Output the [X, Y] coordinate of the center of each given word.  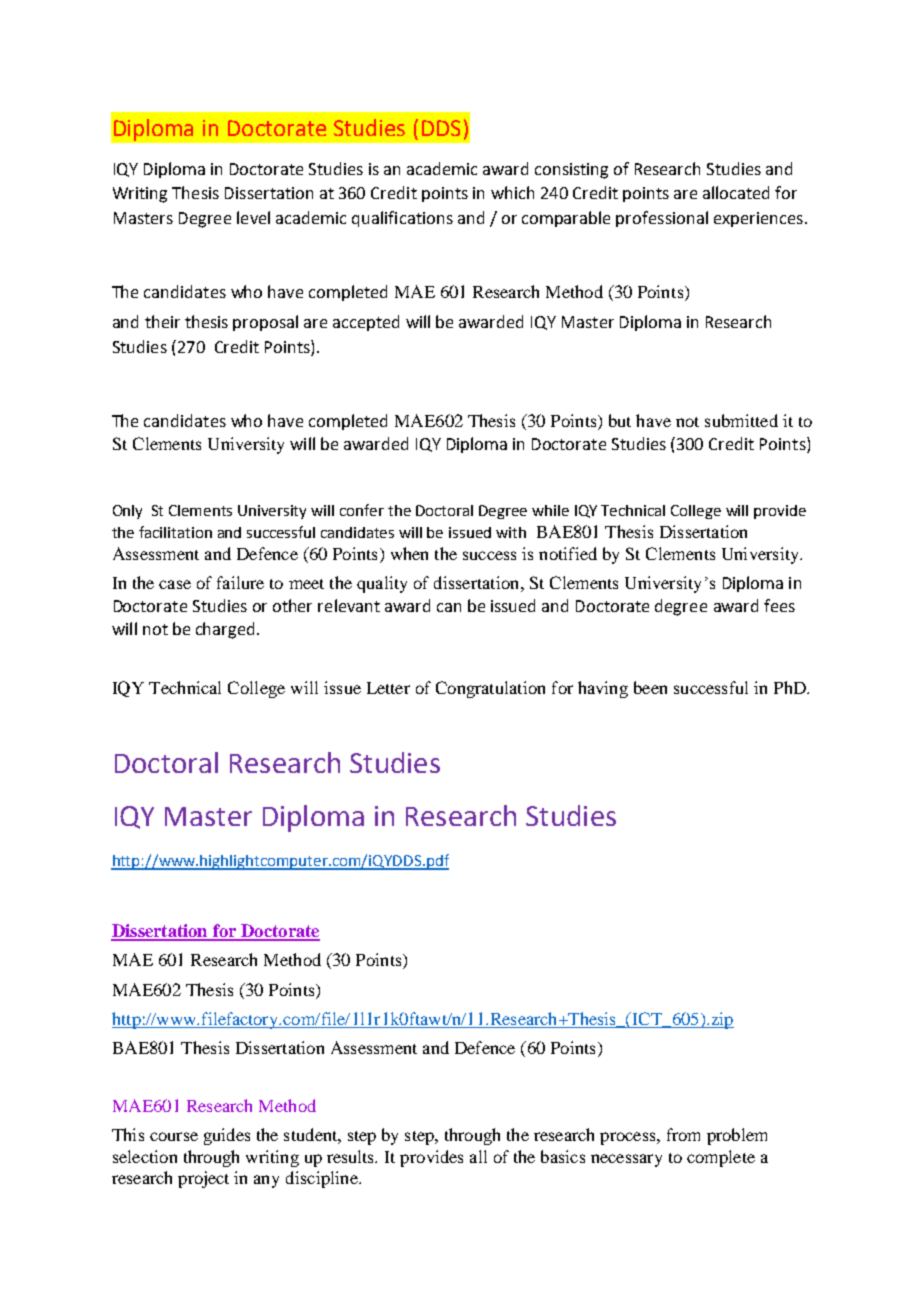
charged [225, 630]
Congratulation [490, 689]
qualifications [402, 219]
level [253, 217]
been [650, 687]
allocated [736, 192]
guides [227, 1136]
